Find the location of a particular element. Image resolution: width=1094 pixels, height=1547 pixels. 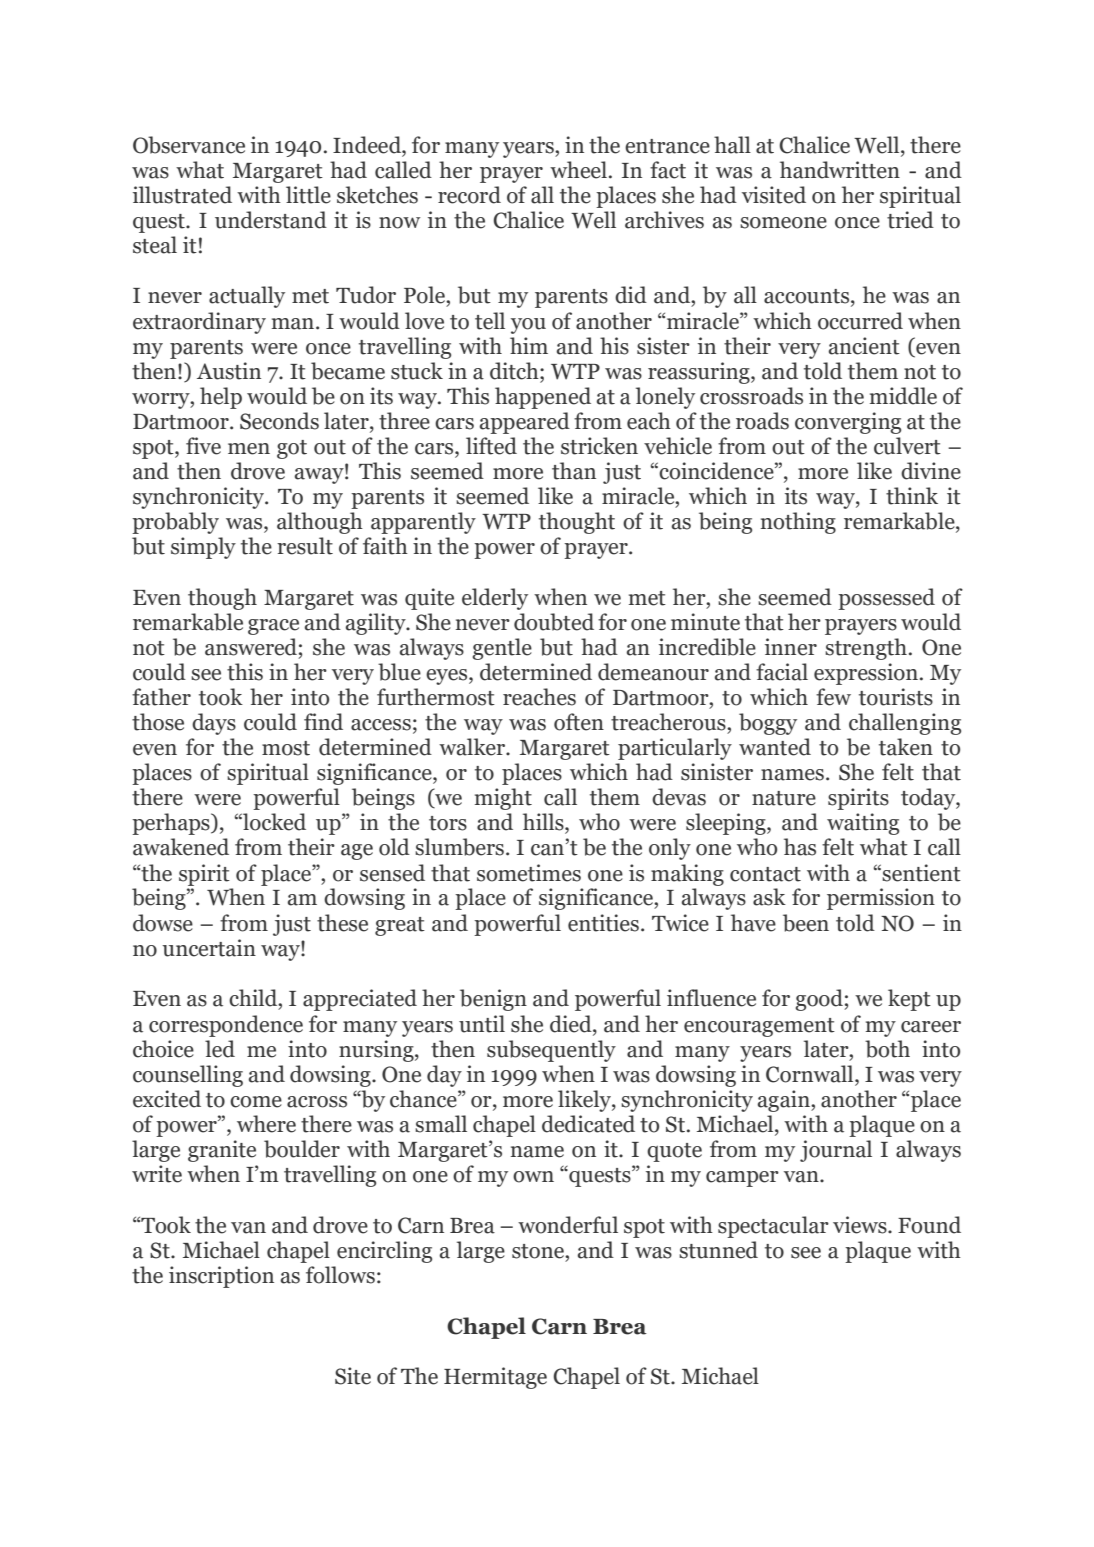

understand is located at coordinates (271, 220).
